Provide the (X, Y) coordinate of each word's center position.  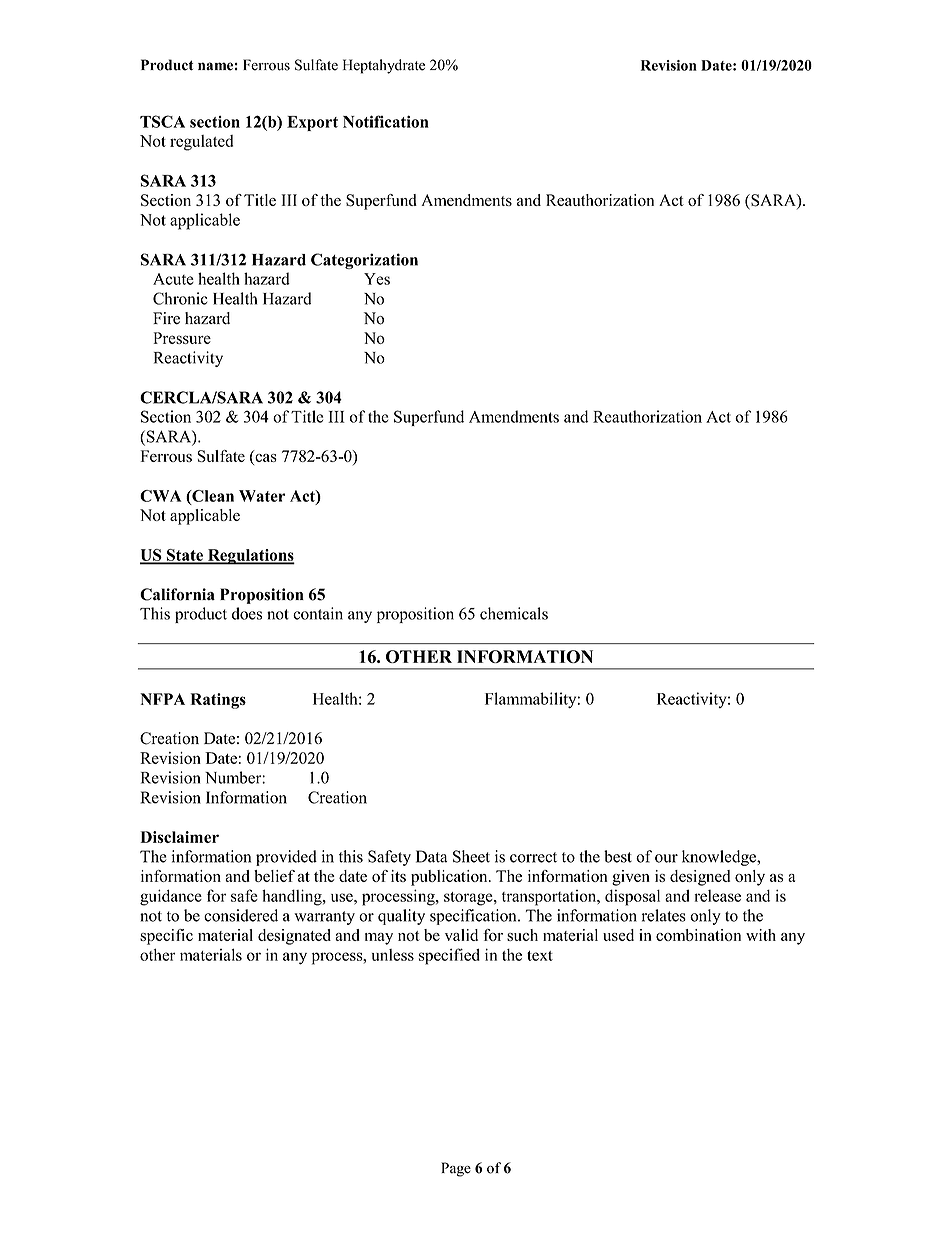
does (247, 613)
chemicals (514, 613)
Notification (386, 121)
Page (456, 1169)
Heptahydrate (384, 66)
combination (698, 935)
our (666, 858)
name (215, 66)
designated (294, 937)
